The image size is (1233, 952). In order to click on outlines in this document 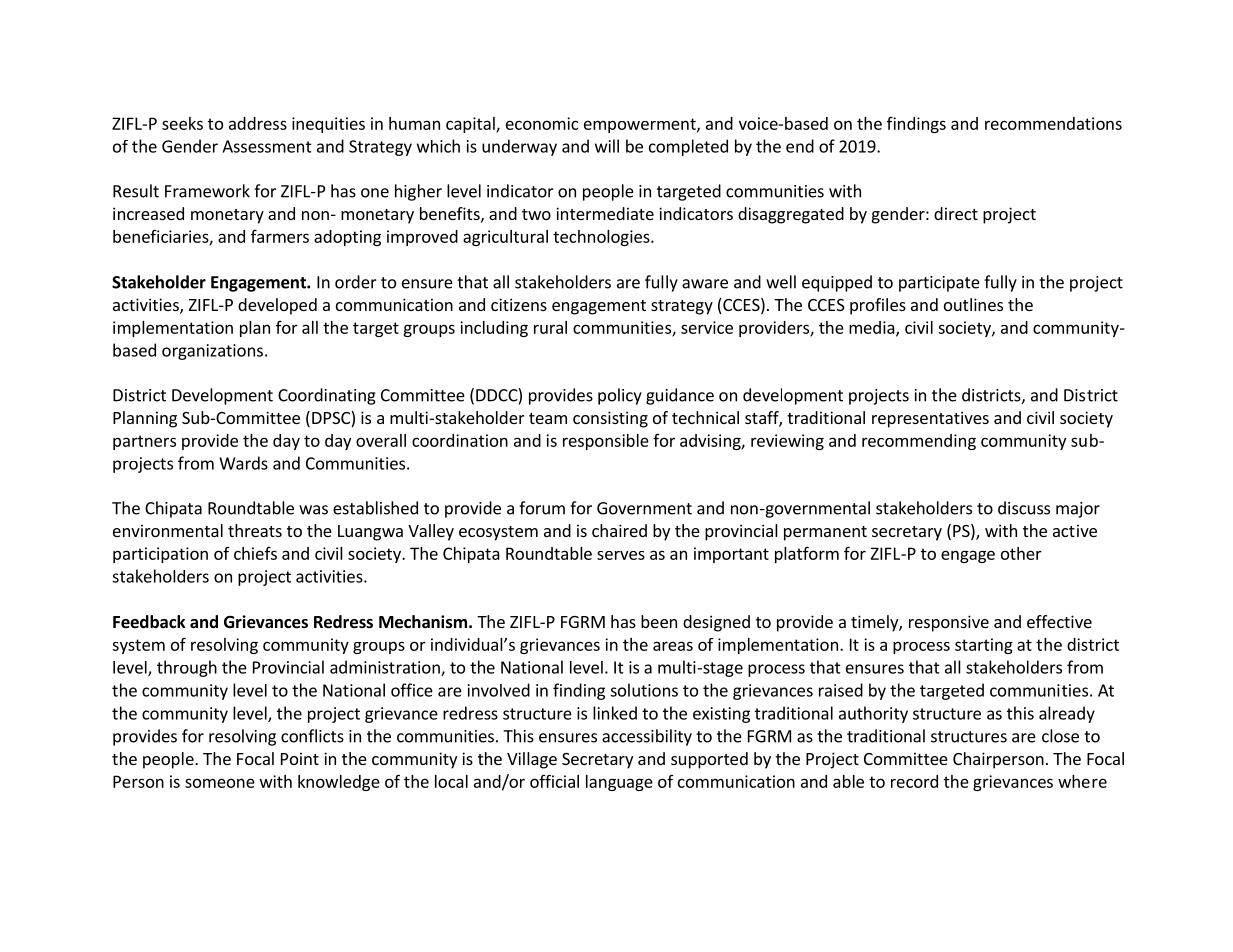, I will do `click(973, 304)`.
